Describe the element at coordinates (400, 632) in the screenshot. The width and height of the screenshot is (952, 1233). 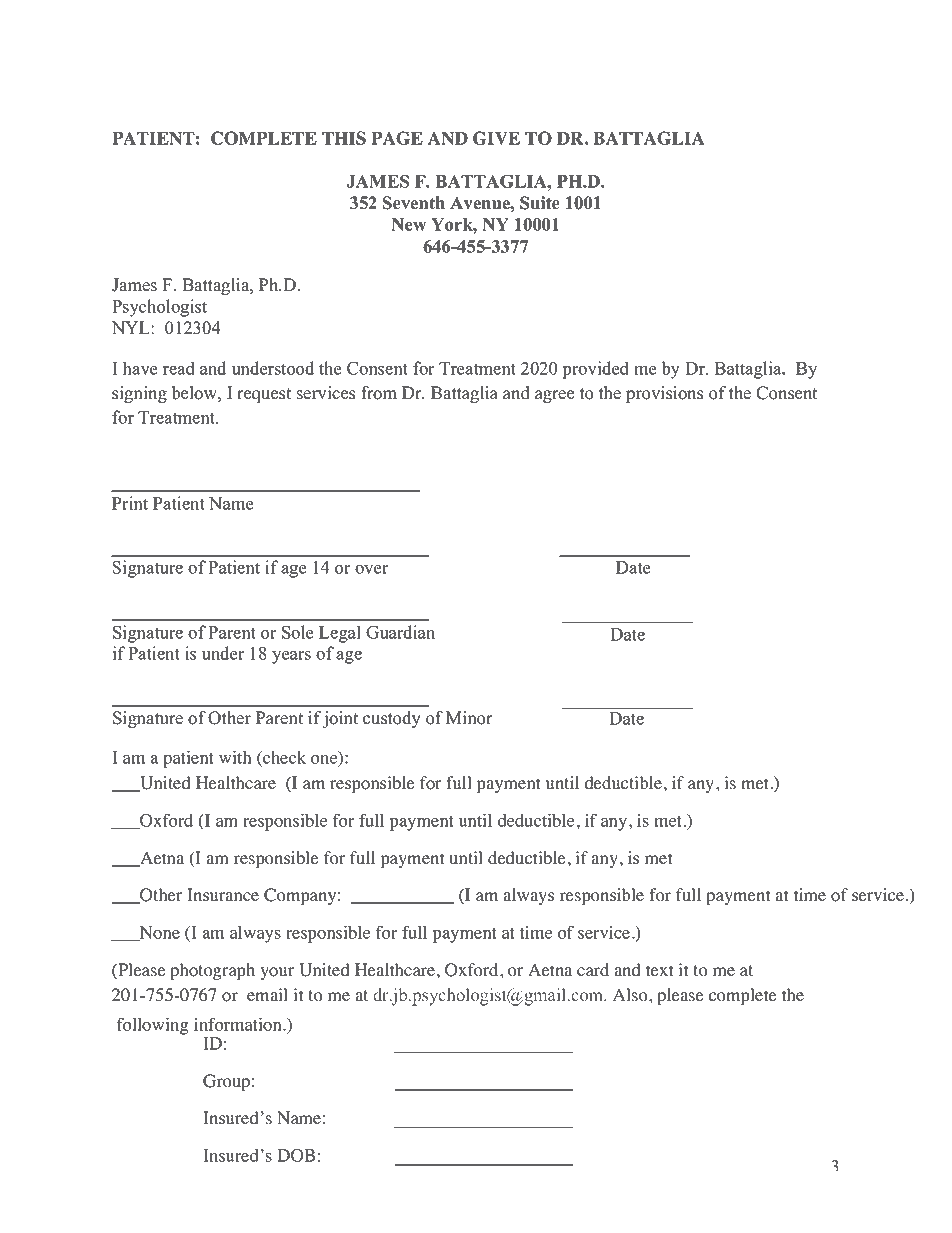
I see `Guardian` at that location.
